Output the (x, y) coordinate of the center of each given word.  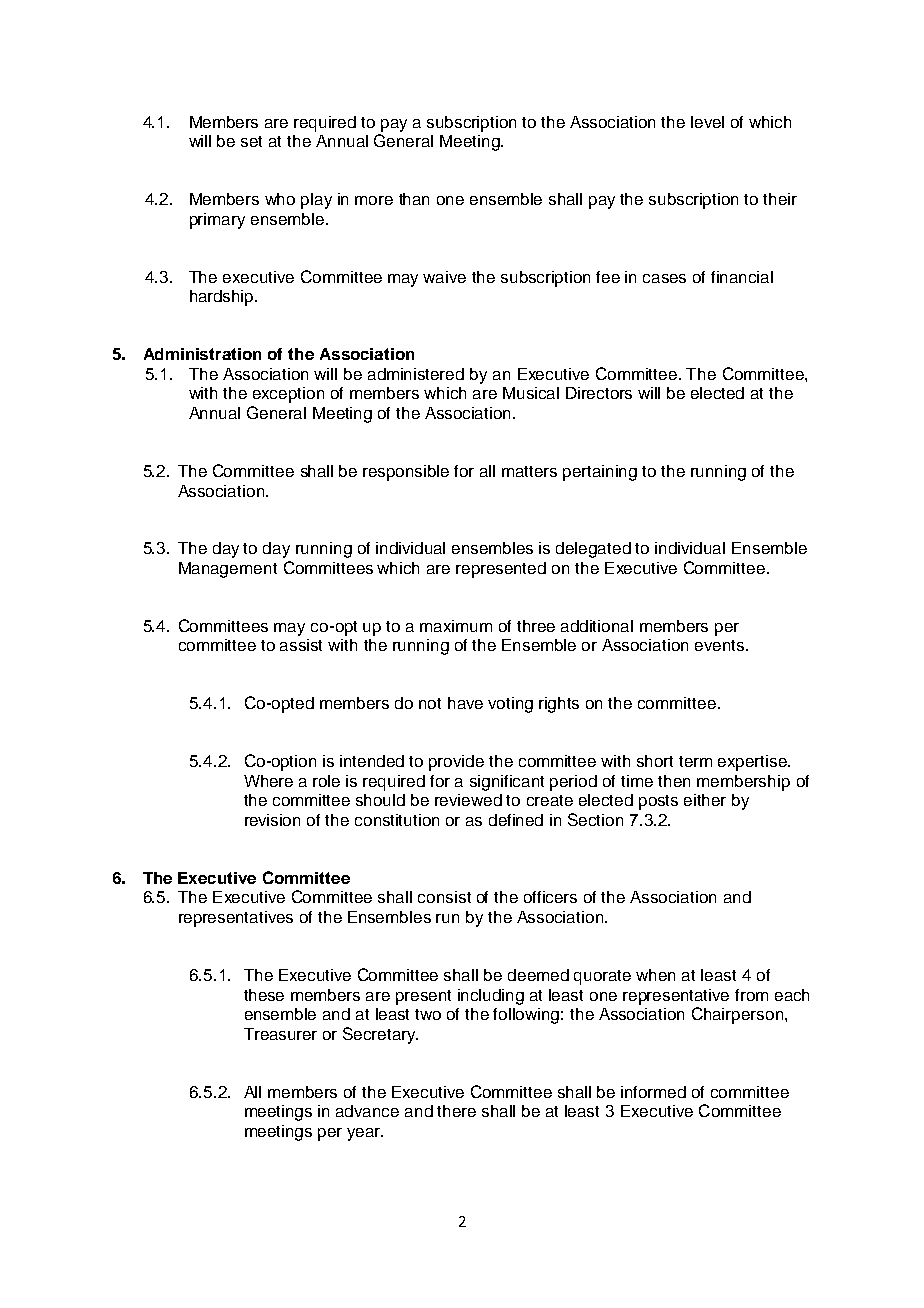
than (414, 199)
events (719, 645)
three (536, 626)
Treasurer (280, 1034)
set (251, 141)
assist (301, 645)
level (707, 122)
